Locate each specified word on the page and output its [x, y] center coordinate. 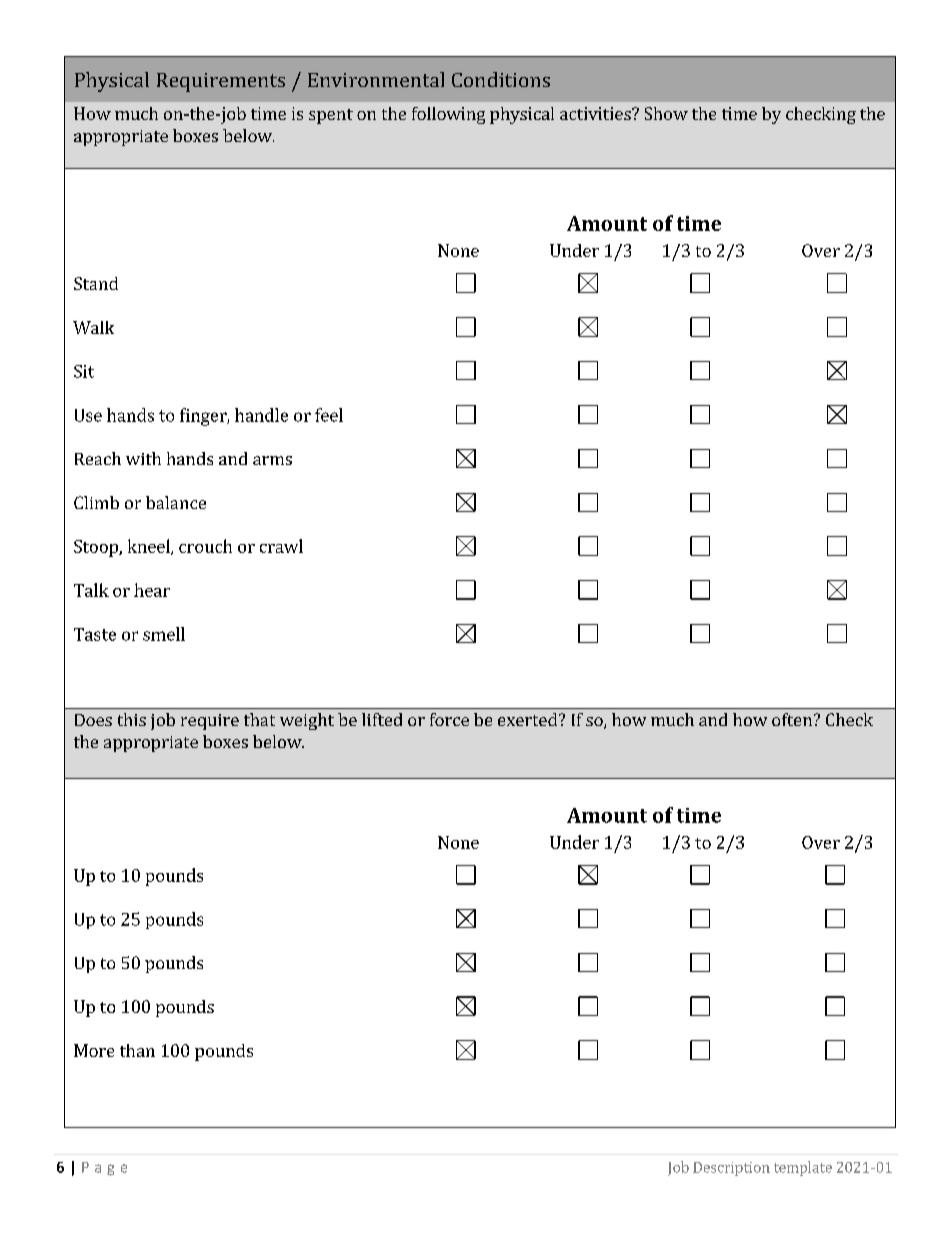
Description [731, 1169]
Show [666, 113]
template [803, 1168]
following [448, 115]
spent [331, 116]
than [137, 1050]
